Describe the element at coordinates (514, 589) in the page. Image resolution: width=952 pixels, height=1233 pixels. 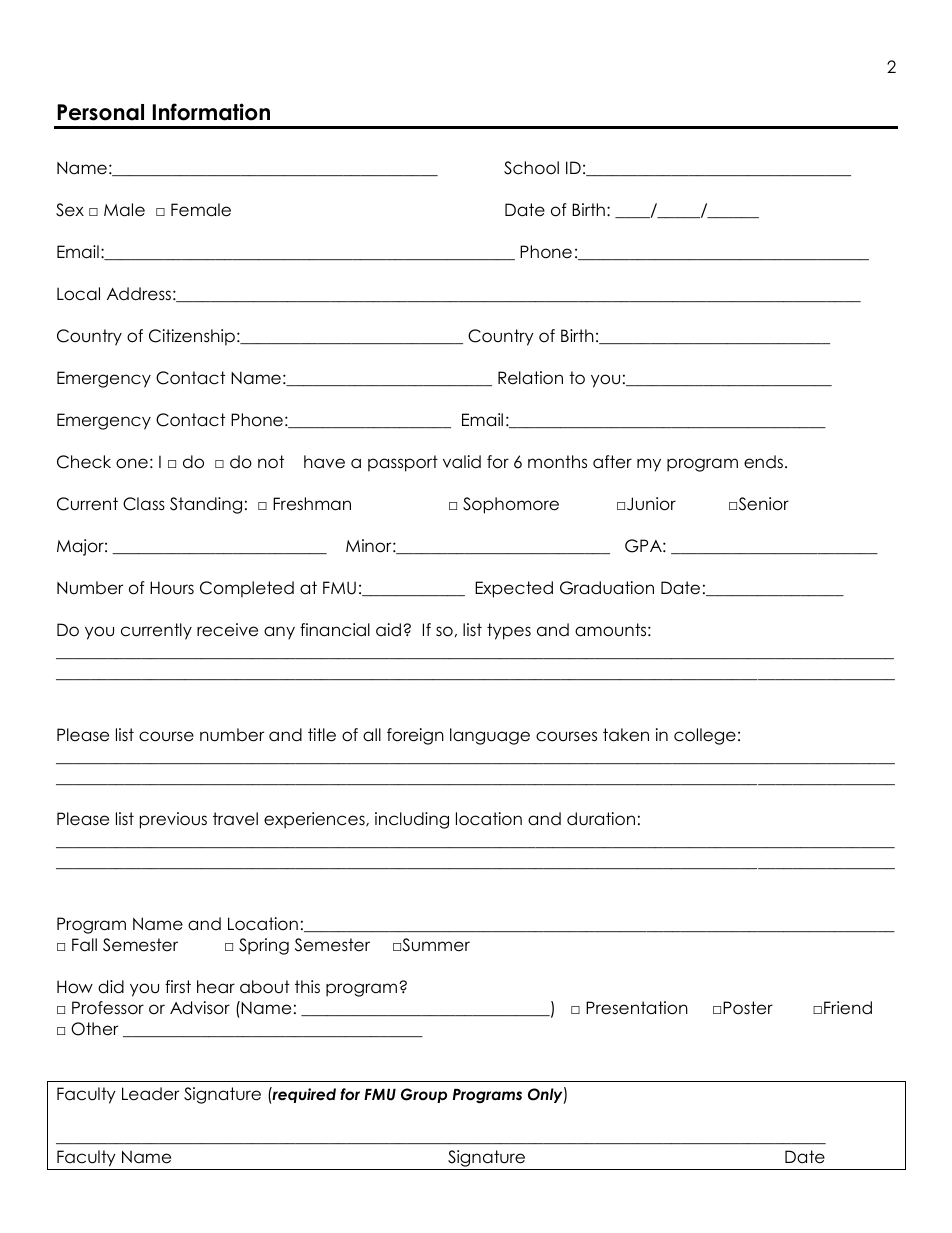
I see `Expected` at that location.
